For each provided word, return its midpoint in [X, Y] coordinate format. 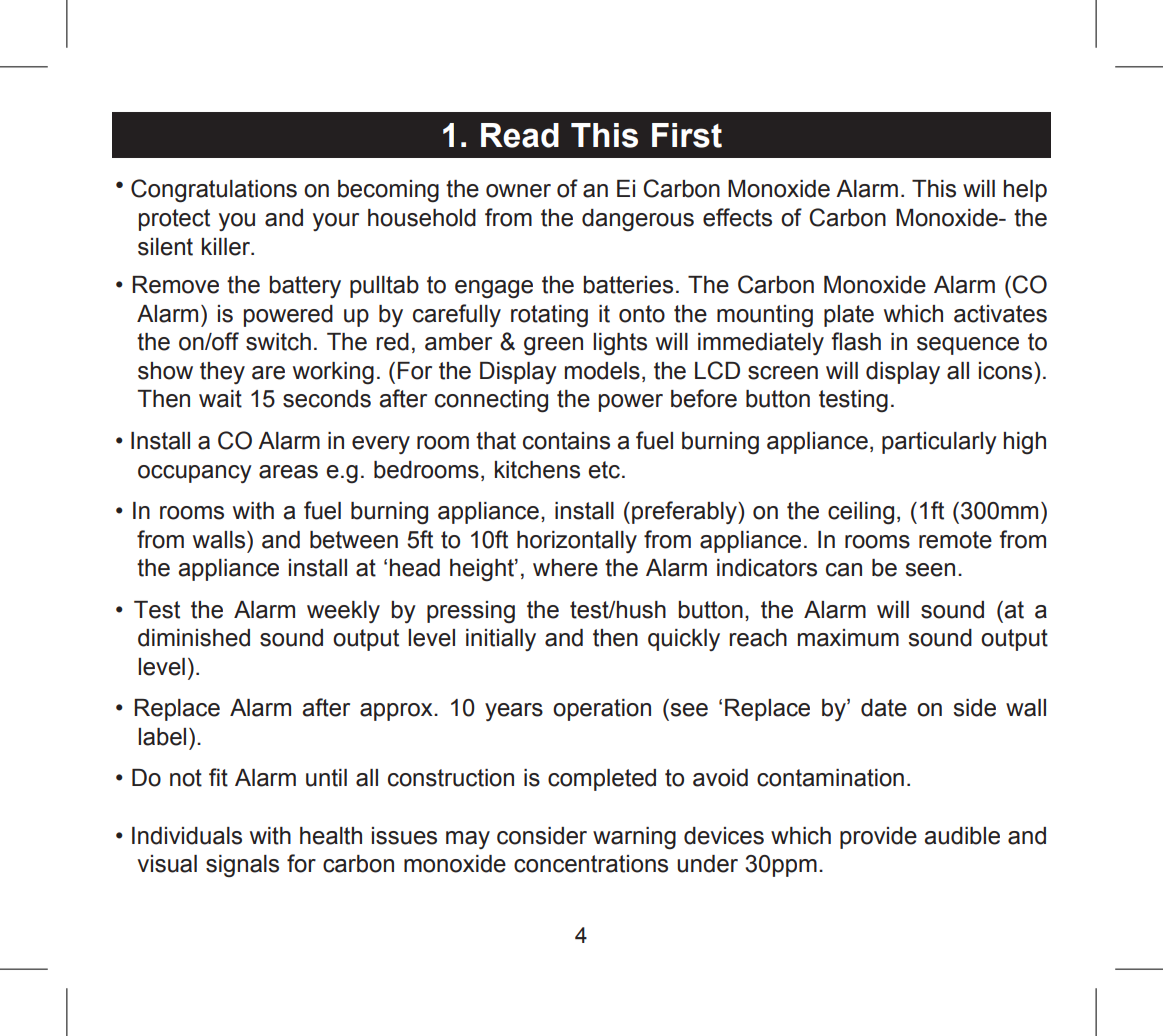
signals [242, 866]
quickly [684, 640]
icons [1007, 371]
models [602, 371]
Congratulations [214, 191]
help [1025, 191]
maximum [848, 638]
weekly [343, 612]
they [222, 373]
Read [520, 135]
